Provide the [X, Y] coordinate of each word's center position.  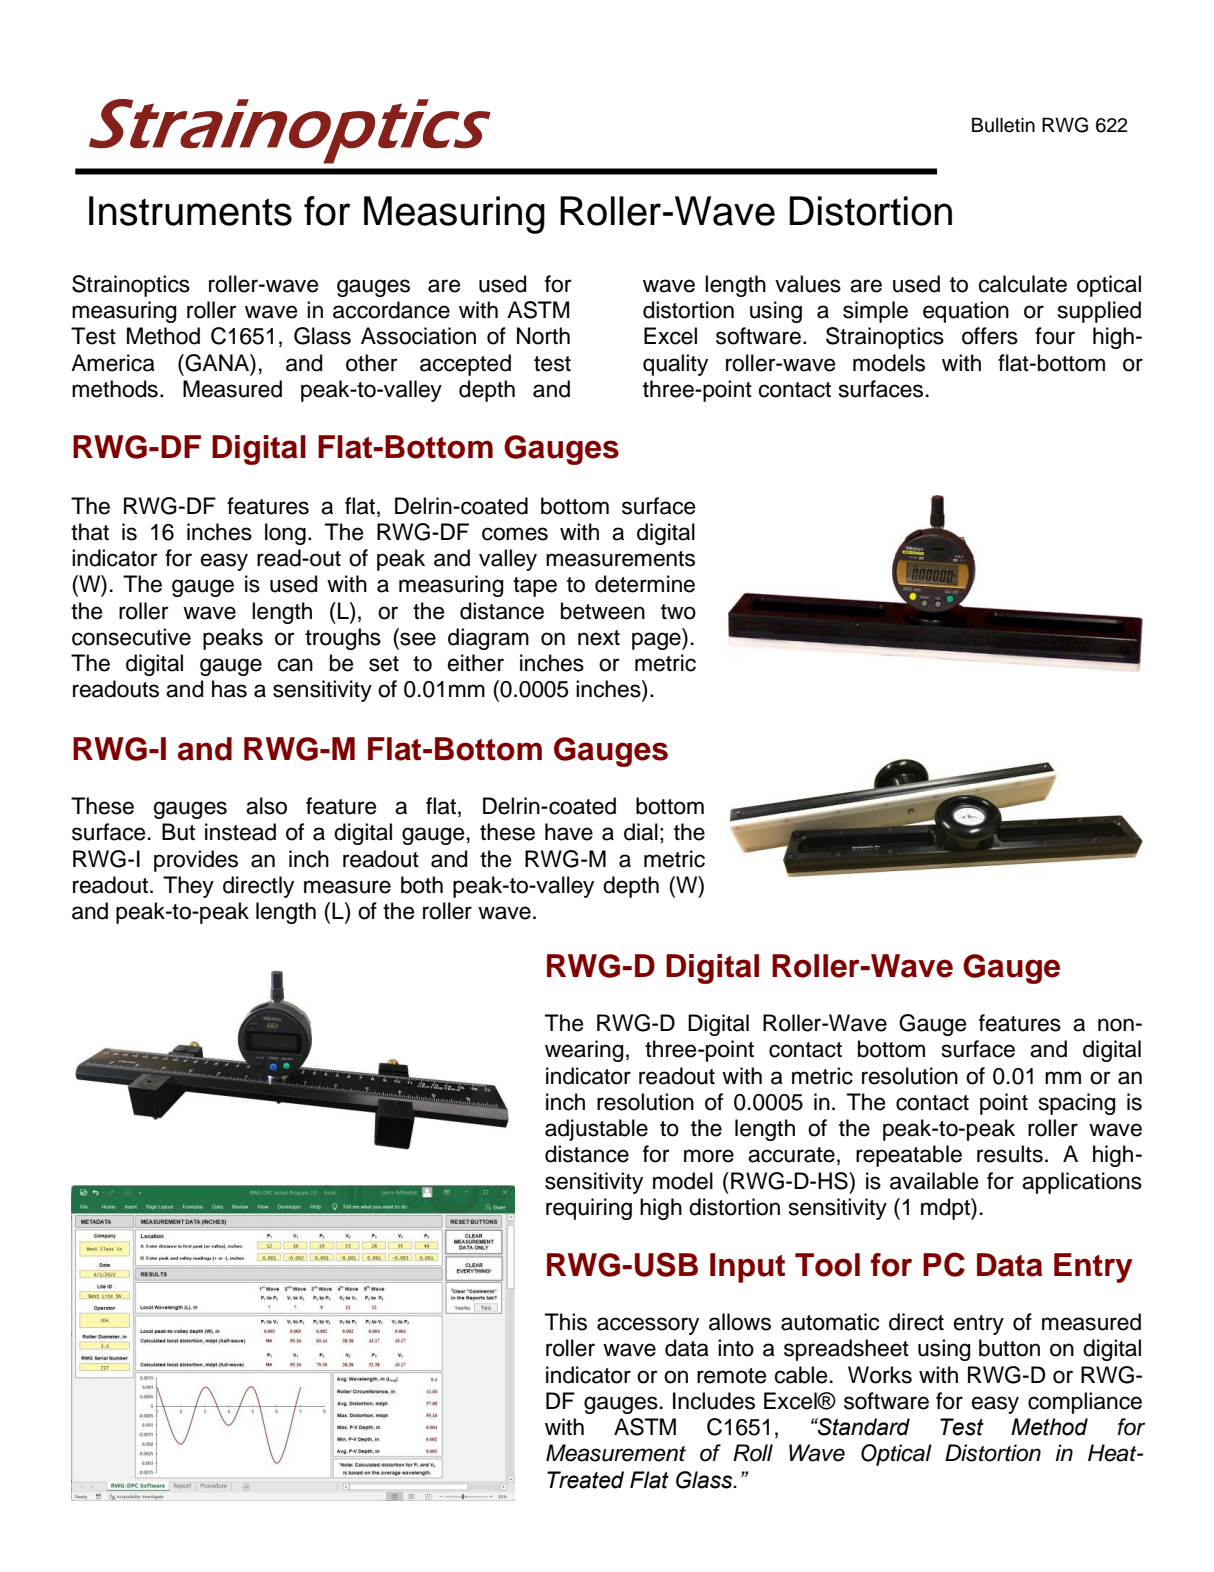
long [285, 534]
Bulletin [1003, 125]
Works [880, 1375]
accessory [648, 1326]
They [188, 887]
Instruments [190, 211]
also [266, 806]
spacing [1077, 1104]
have [569, 832]
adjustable [596, 1130]
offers [990, 336]
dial [641, 832]
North [543, 336]
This [566, 1322]
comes [515, 534]
